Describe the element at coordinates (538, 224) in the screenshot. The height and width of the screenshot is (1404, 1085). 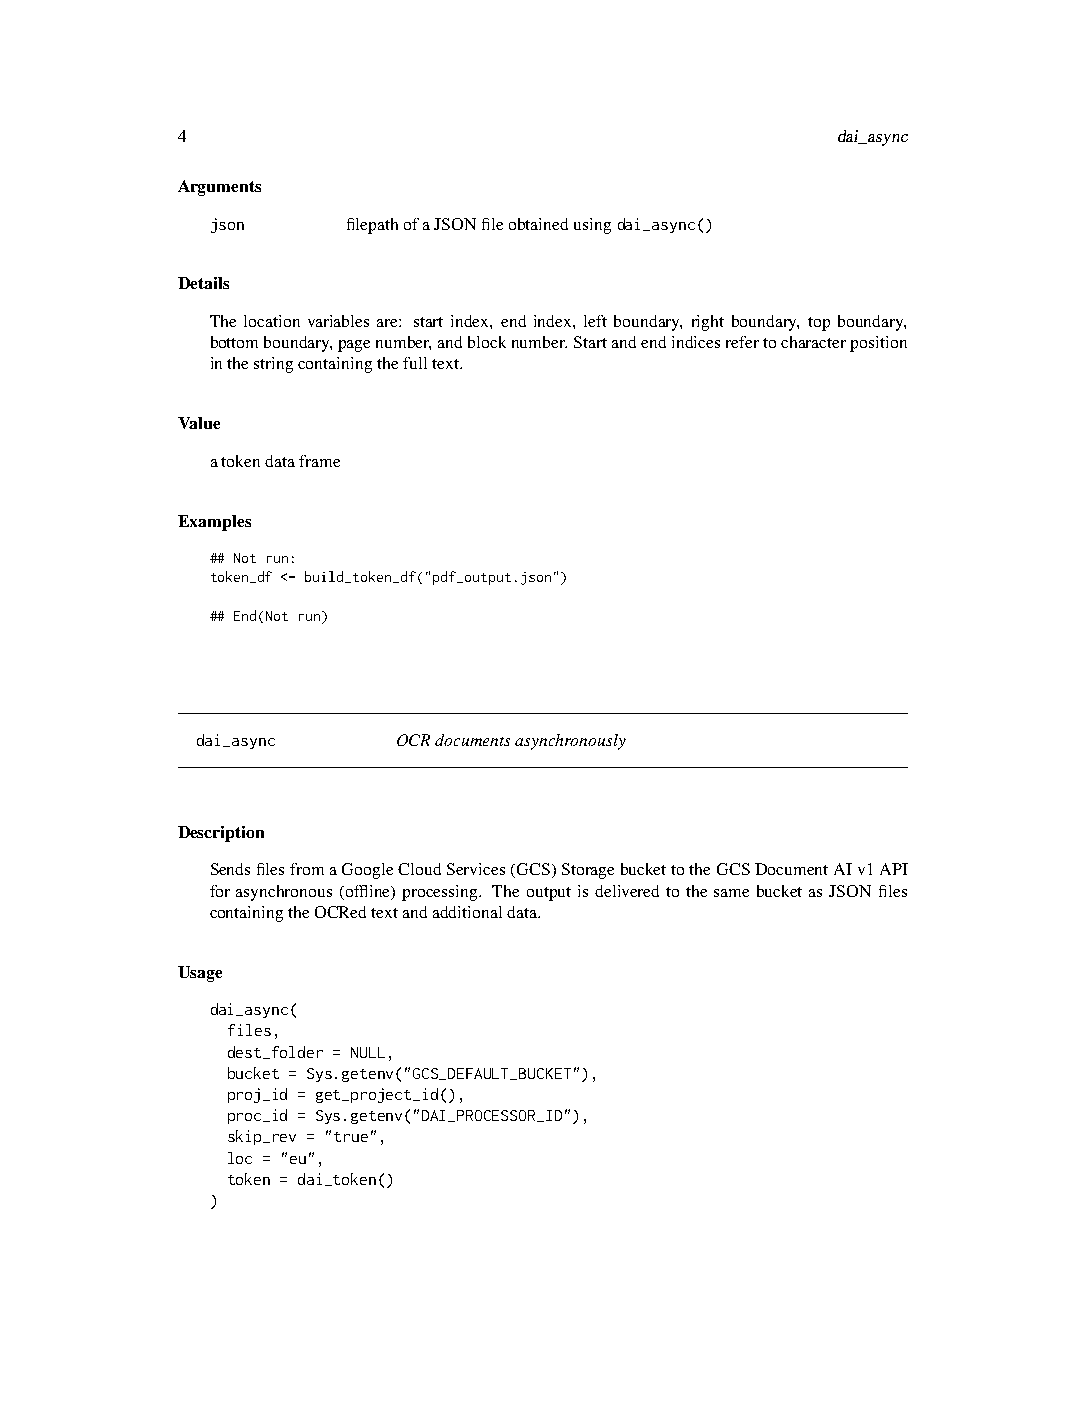
I see `obtained` at that location.
